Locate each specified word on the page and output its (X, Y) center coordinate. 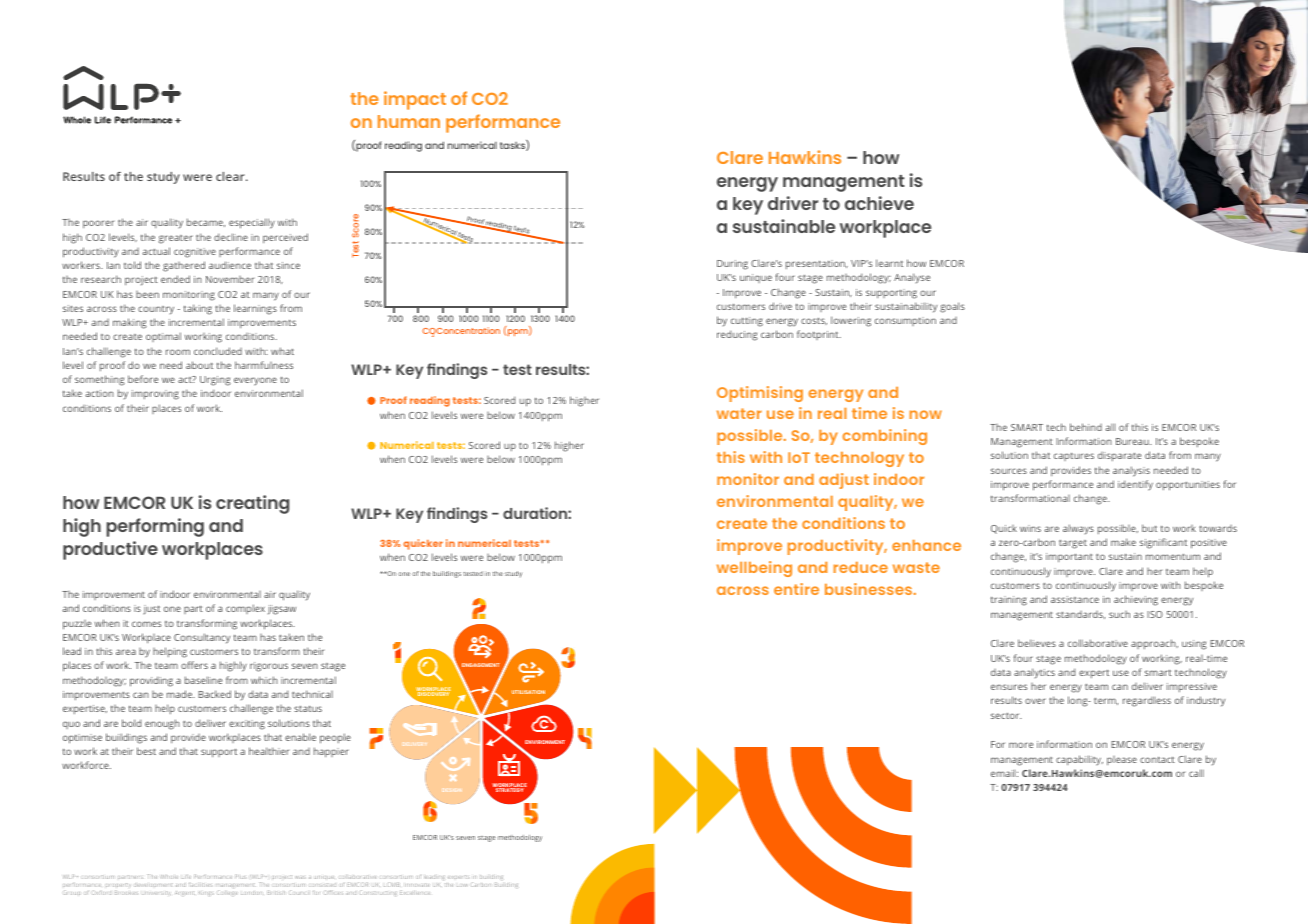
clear (231, 176)
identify (1135, 485)
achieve (879, 203)
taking (198, 309)
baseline (203, 680)
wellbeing (754, 569)
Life (186, 877)
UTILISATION (528, 692)
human (409, 121)
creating (252, 504)
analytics (1034, 673)
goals (952, 307)
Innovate (417, 885)
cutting (747, 322)
